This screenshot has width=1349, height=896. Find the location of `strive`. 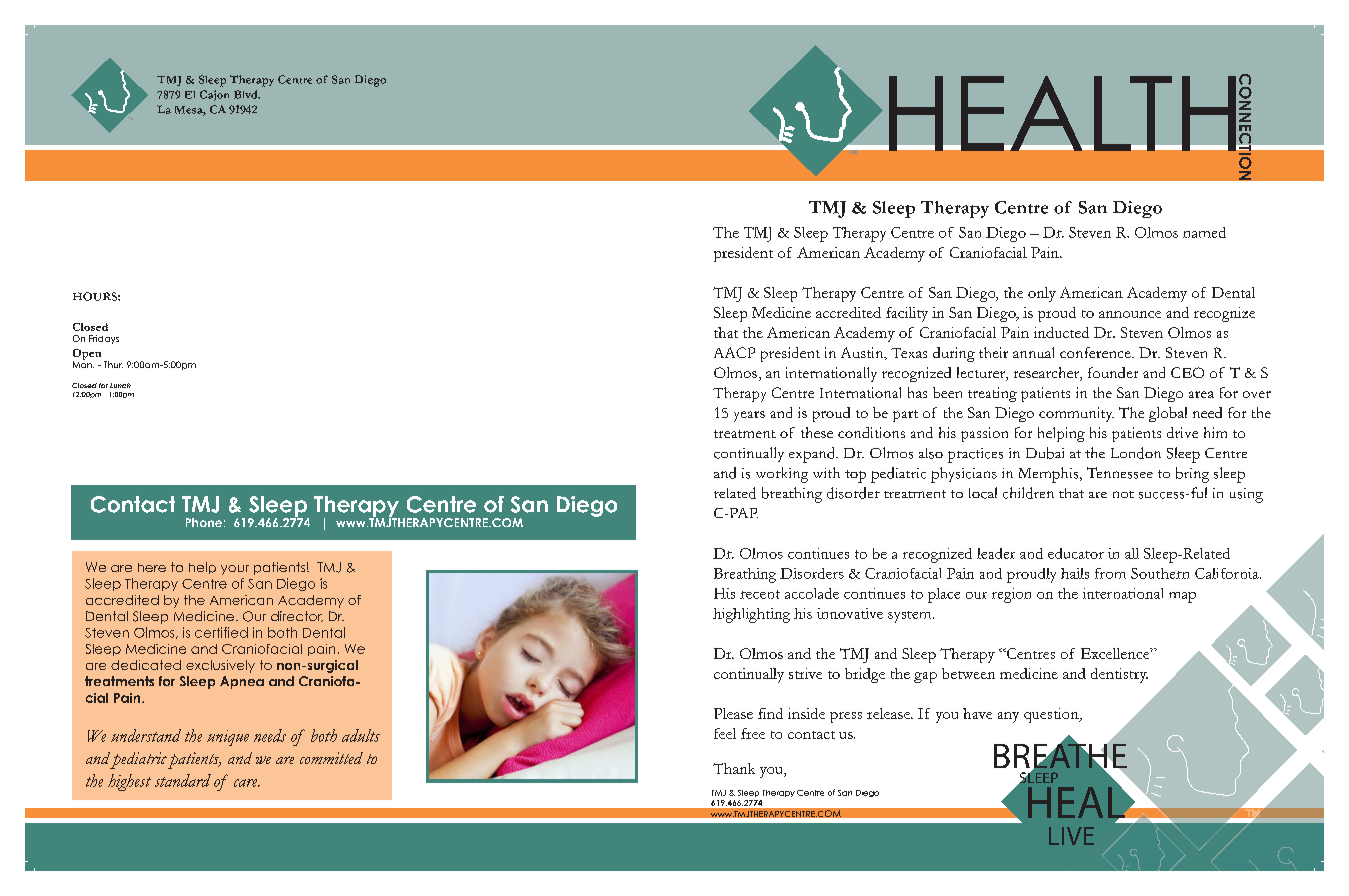

strive is located at coordinates (805, 673).
